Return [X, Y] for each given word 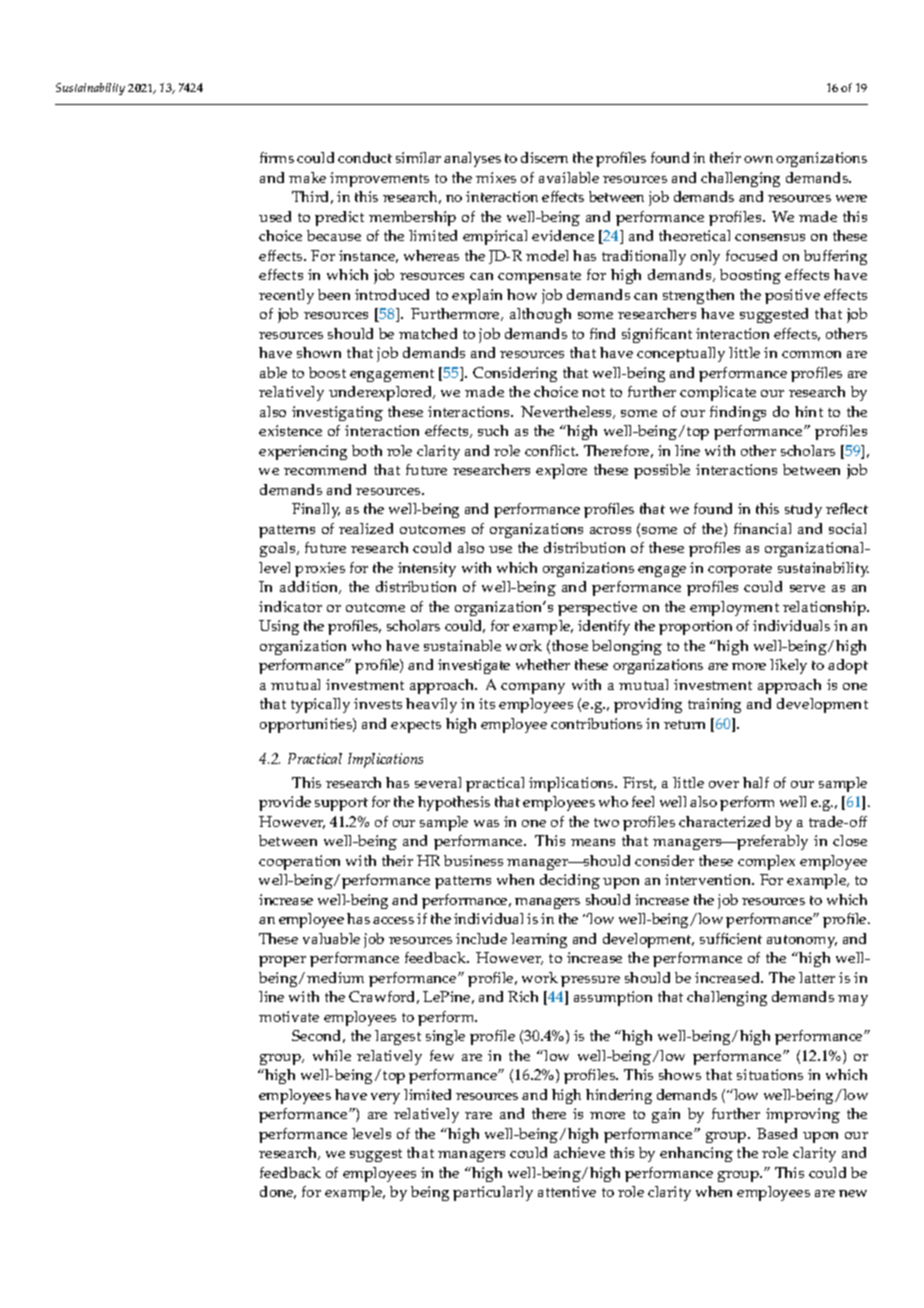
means [593, 842]
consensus [770, 237]
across [610, 530]
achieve [579, 1152]
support [341, 804]
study [803, 510]
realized [366, 528]
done [278, 1192]
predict [339, 218]
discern [544, 157]
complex [766, 862]
